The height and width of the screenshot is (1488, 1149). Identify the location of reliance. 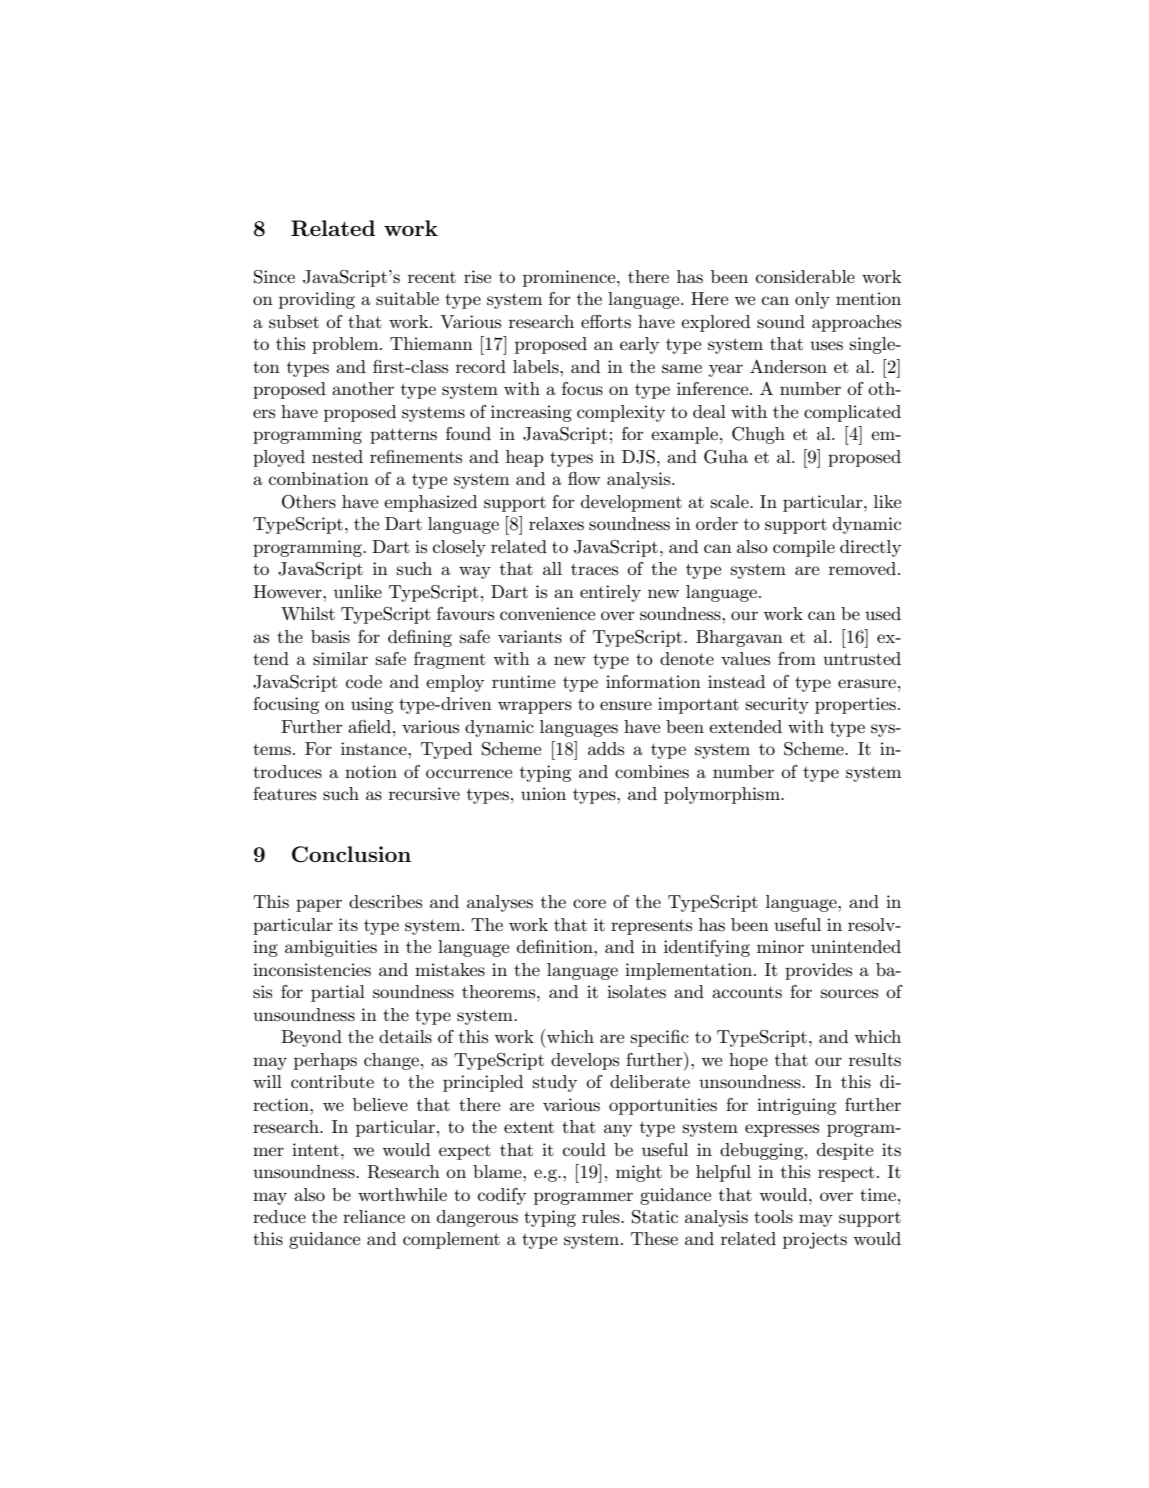
(374, 1216).
